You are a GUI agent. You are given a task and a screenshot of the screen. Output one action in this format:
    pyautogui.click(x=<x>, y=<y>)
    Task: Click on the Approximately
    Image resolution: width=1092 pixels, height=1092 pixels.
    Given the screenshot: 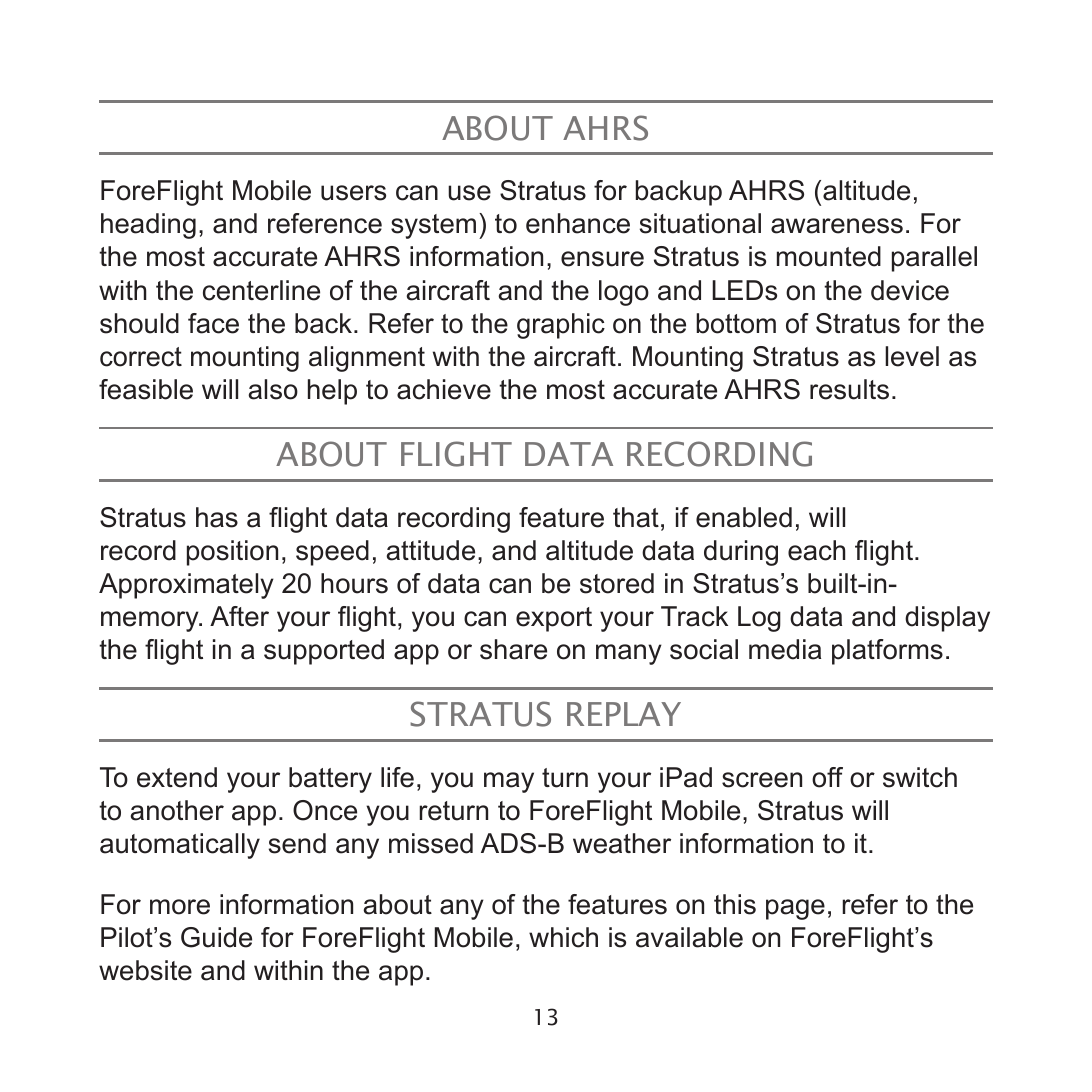 What is the action you would take?
    pyautogui.click(x=186, y=586)
